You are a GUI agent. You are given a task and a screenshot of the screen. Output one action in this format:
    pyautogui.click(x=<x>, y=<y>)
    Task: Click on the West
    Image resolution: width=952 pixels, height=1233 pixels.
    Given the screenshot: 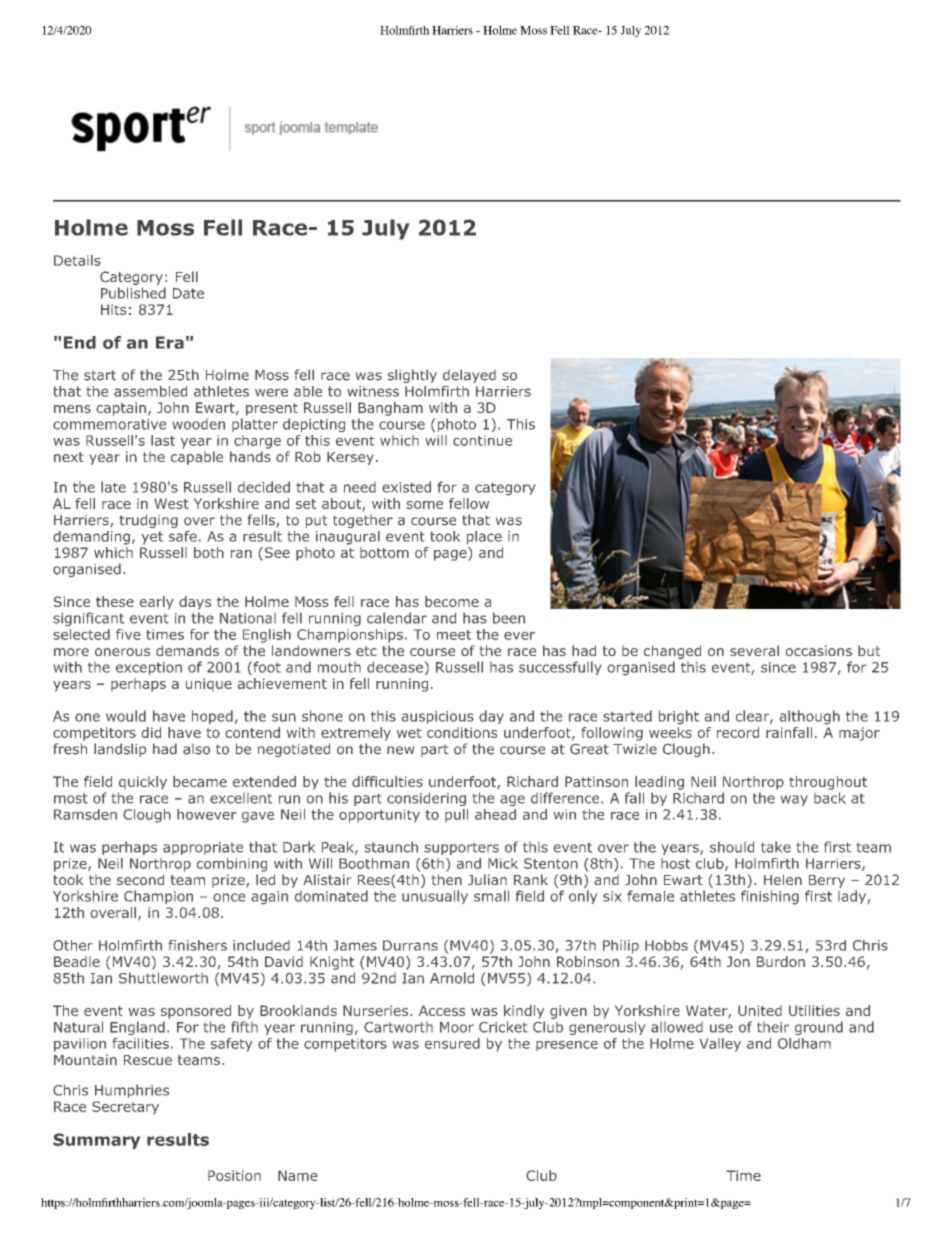 What is the action you would take?
    pyautogui.click(x=171, y=503)
